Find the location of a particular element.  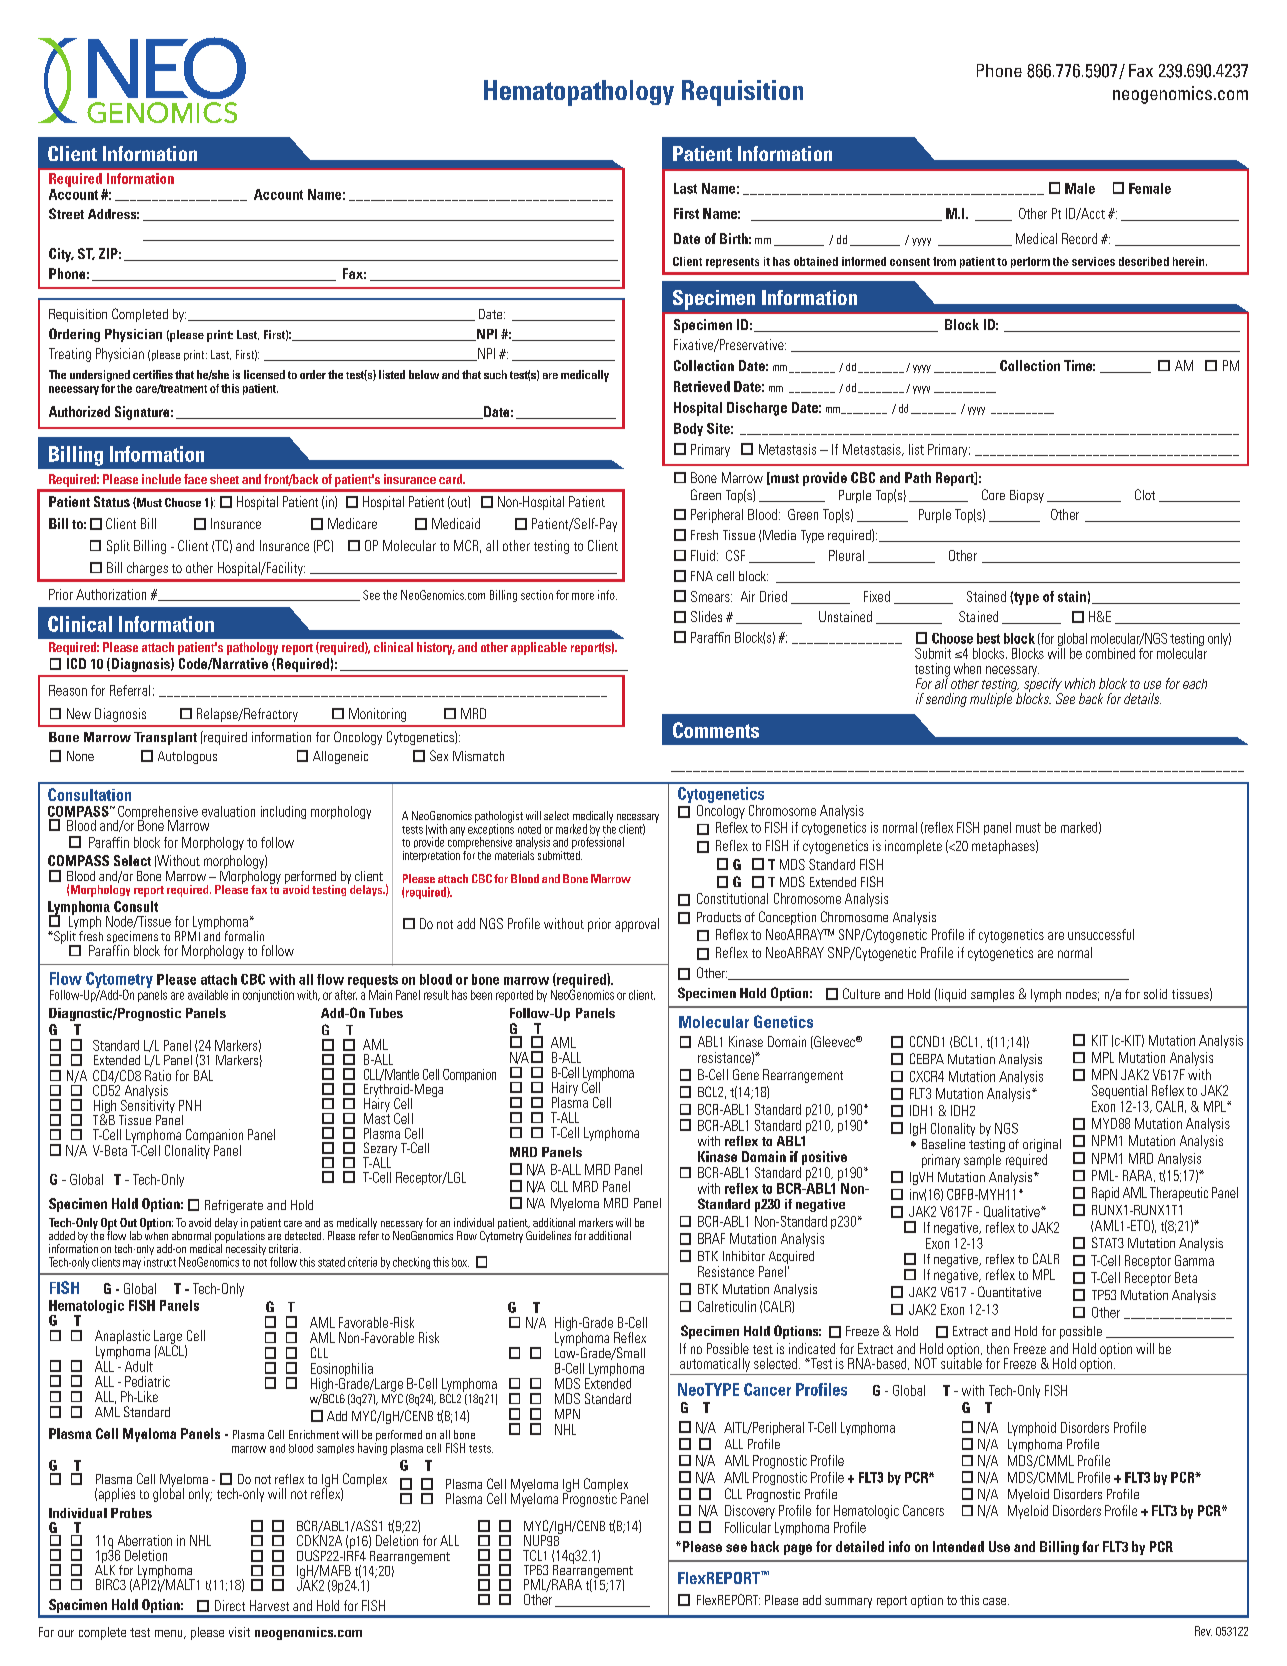

represents is located at coordinates (732, 263).
